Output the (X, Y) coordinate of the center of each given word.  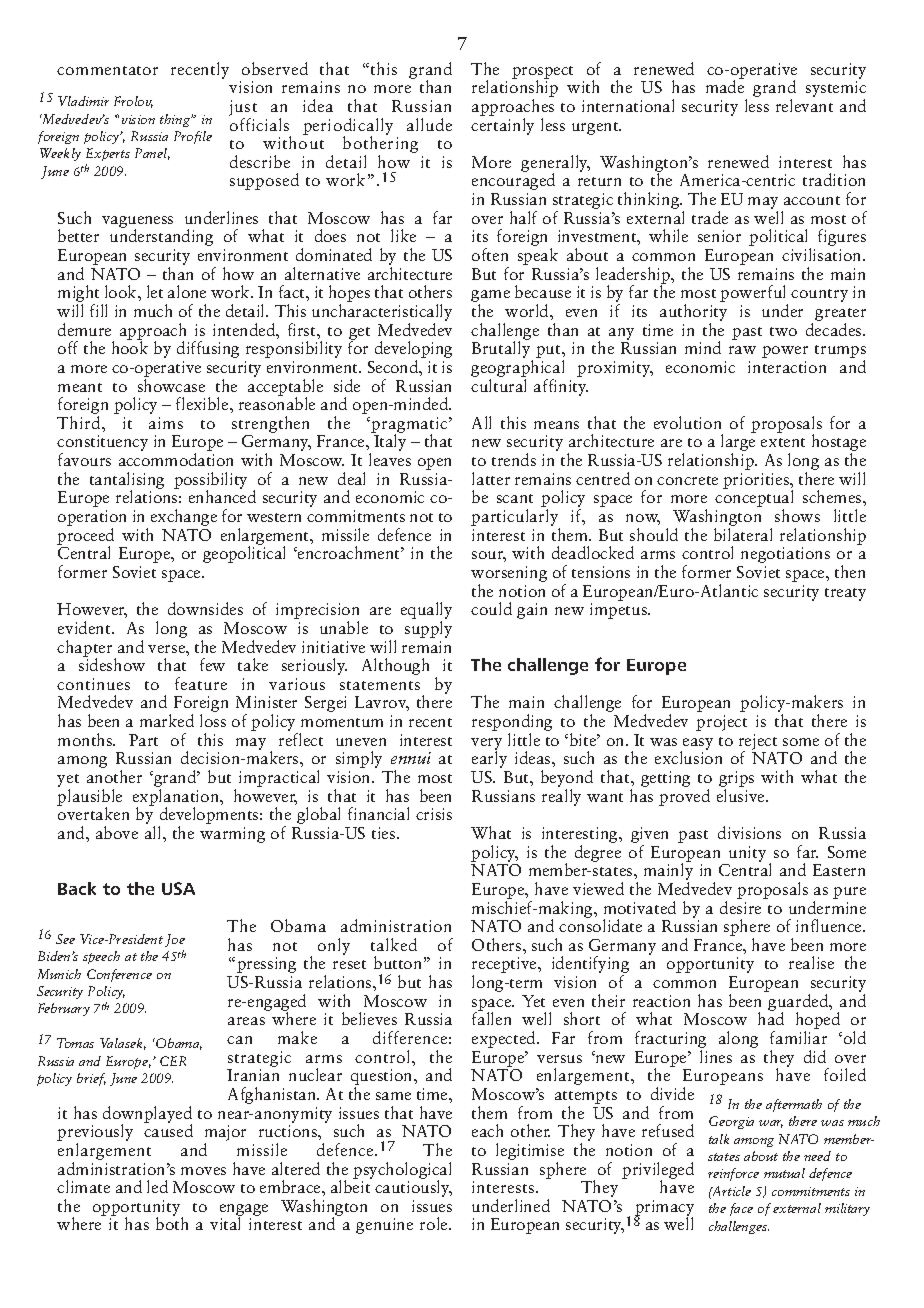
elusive (742, 794)
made (725, 85)
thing (176, 120)
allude (429, 124)
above (117, 832)
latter (491, 478)
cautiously (413, 1187)
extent (783, 442)
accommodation (176, 459)
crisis (434, 814)
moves (203, 1171)
